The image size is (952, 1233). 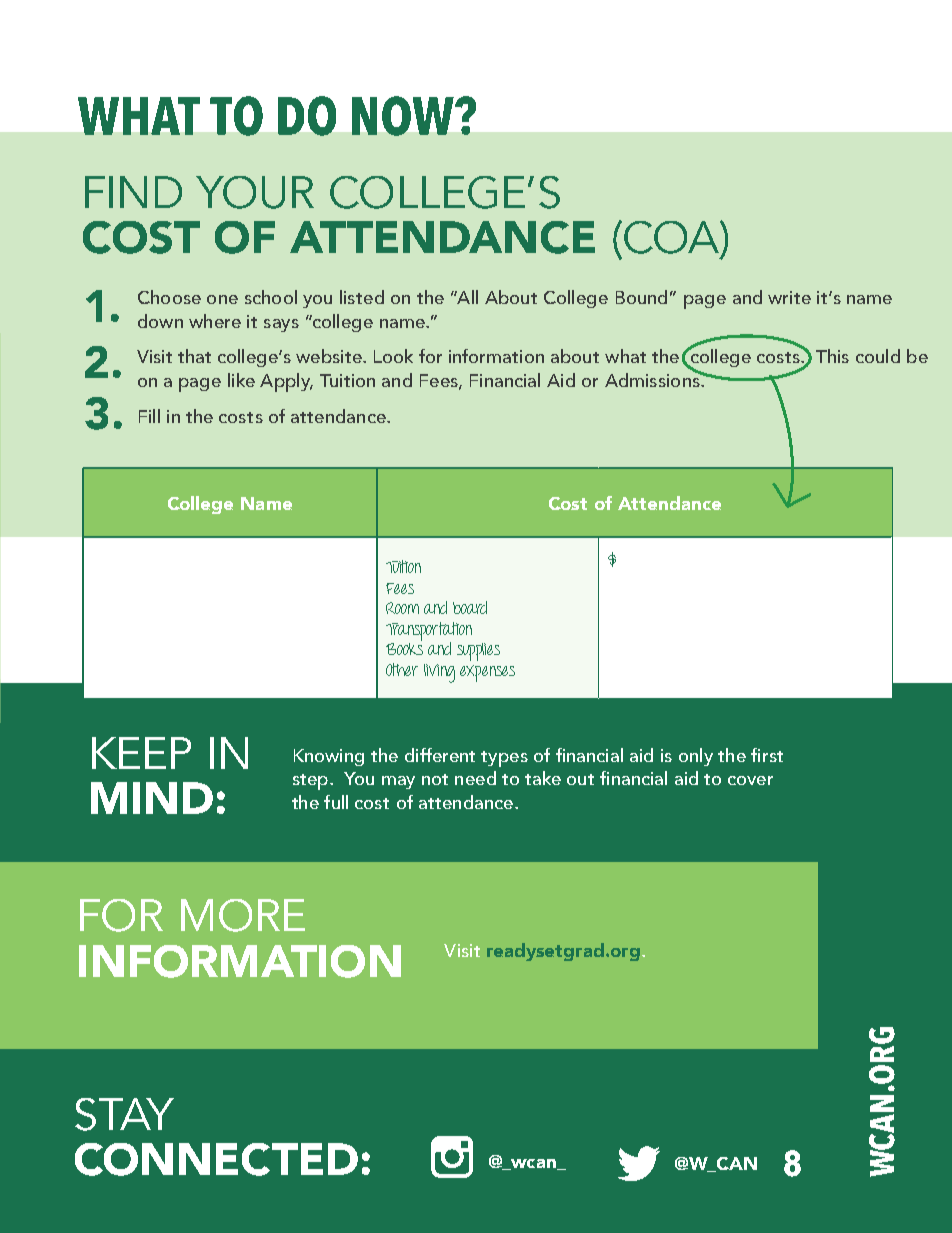 I want to click on CONNECTED, so click(x=216, y=1159).
